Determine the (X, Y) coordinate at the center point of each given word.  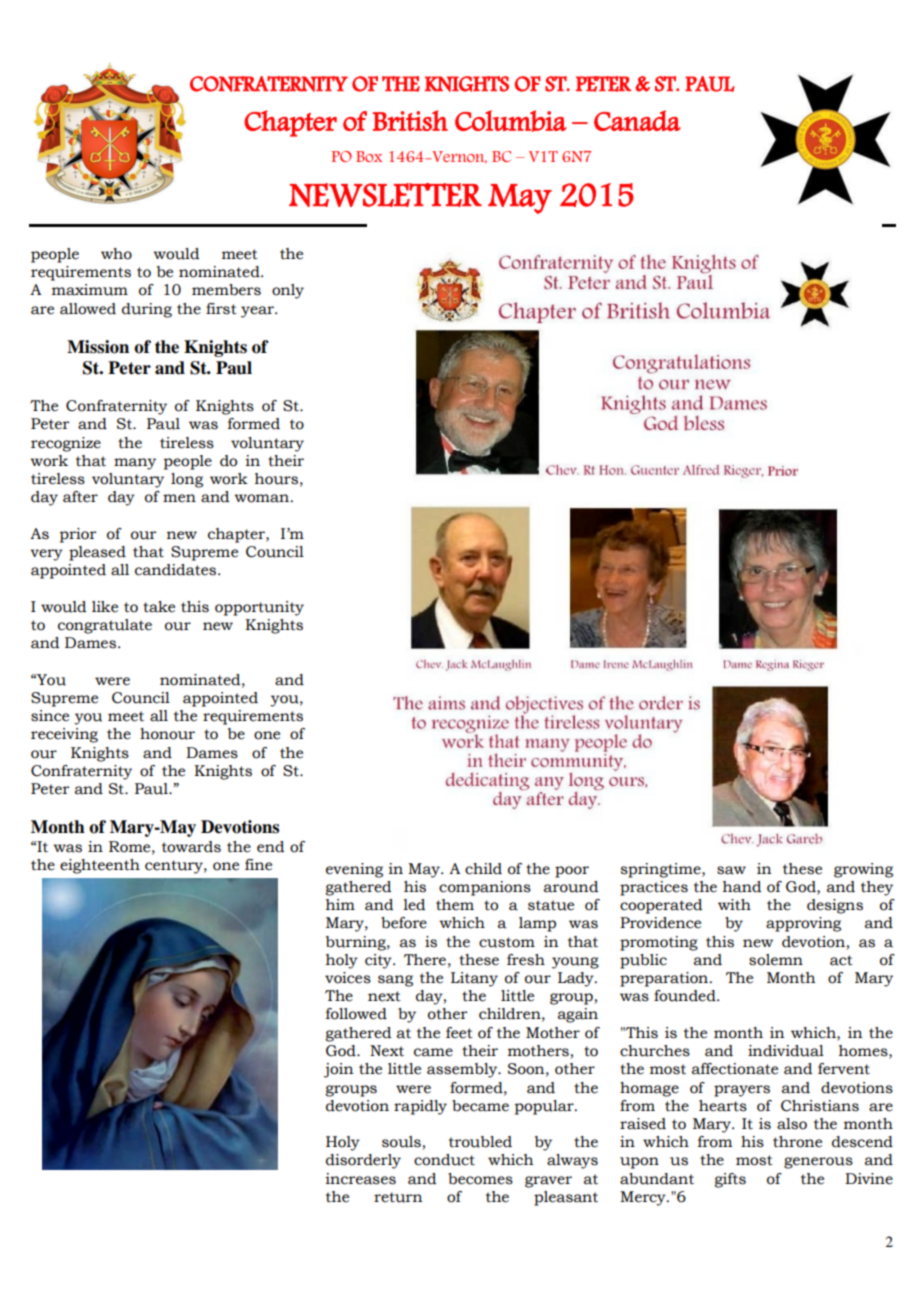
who (116, 254)
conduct (444, 1160)
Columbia (511, 121)
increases (360, 1179)
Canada (637, 120)
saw (731, 870)
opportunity (259, 608)
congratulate (105, 626)
